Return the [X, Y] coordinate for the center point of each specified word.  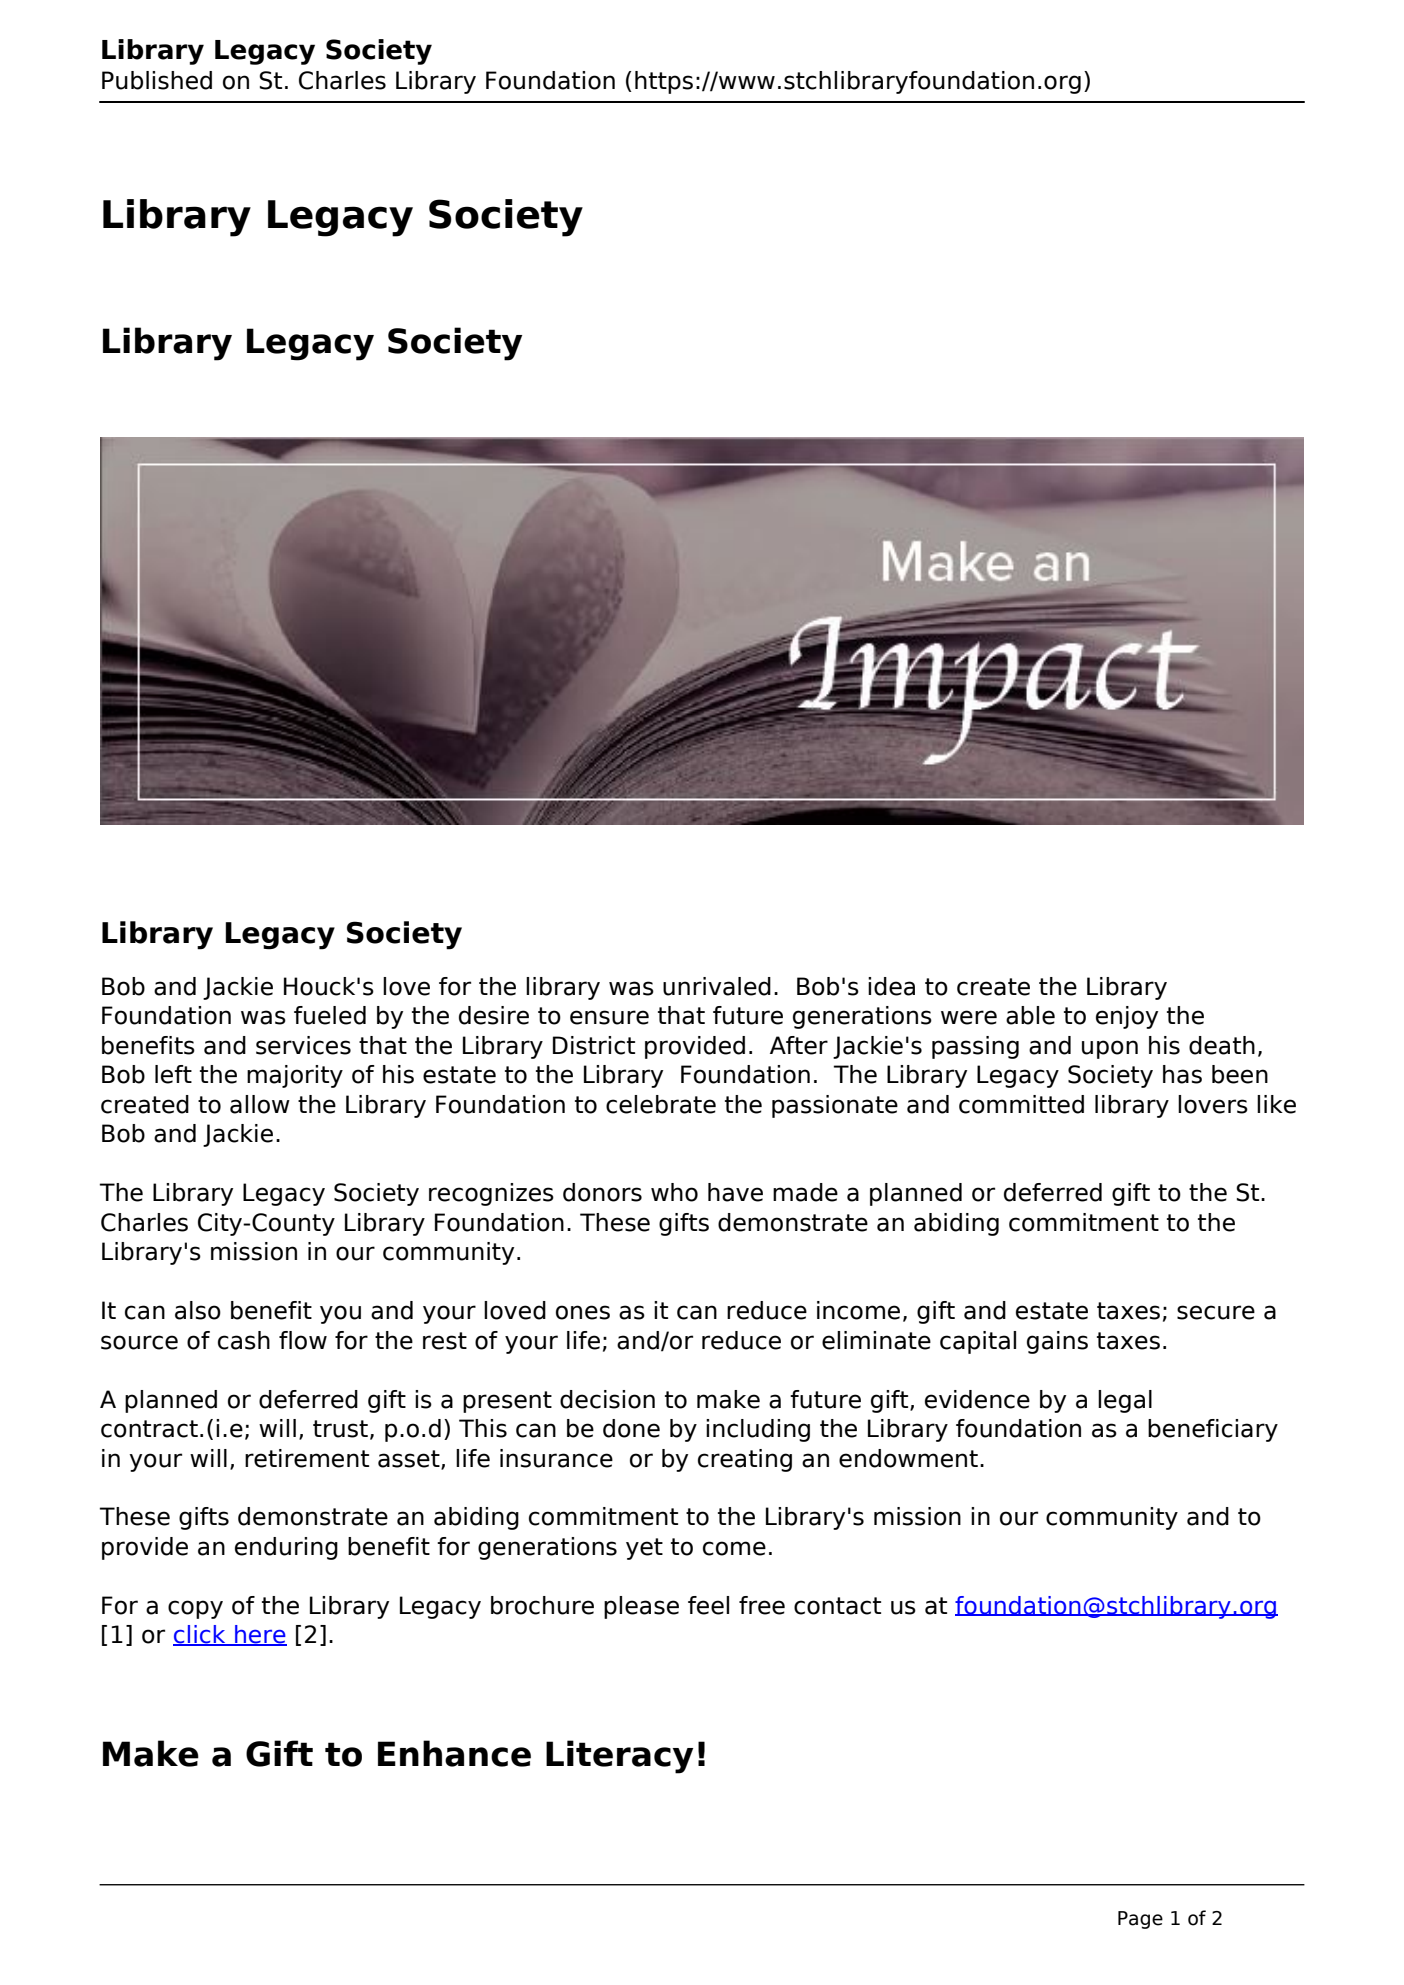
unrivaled [717, 986]
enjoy [1127, 1017]
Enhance [454, 1753]
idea [891, 986]
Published [157, 80]
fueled [330, 1015]
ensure [609, 1017]
